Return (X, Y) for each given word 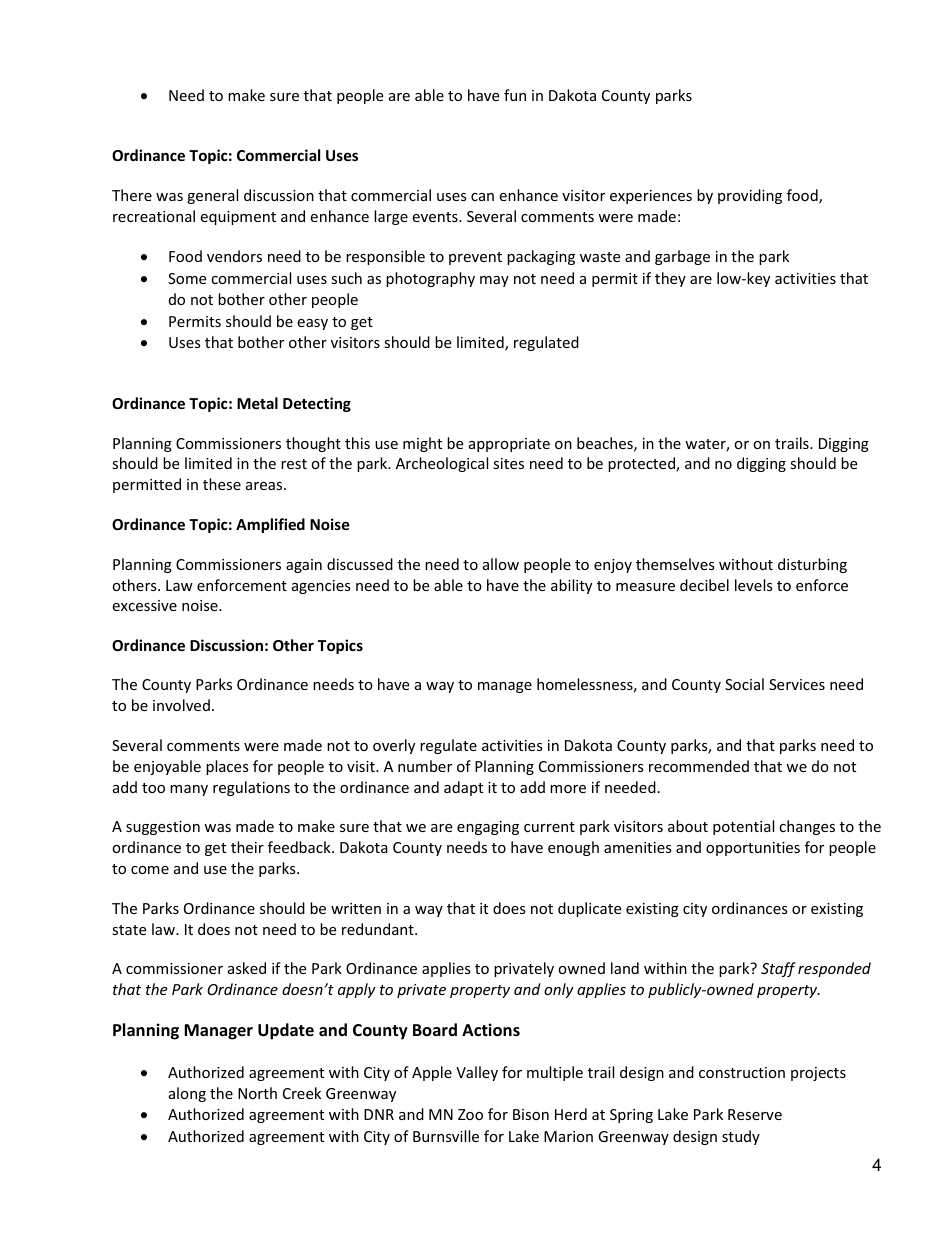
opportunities (753, 849)
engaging (488, 828)
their (247, 847)
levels (754, 585)
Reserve (755, 1114)
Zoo (470, 1114)
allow (501, 564)
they (670, 279)
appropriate (509, 445)
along (187, 1094)
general (212, 196)
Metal (257, 403)
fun (515, 95)
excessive (144, 605)
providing (750, 196)
